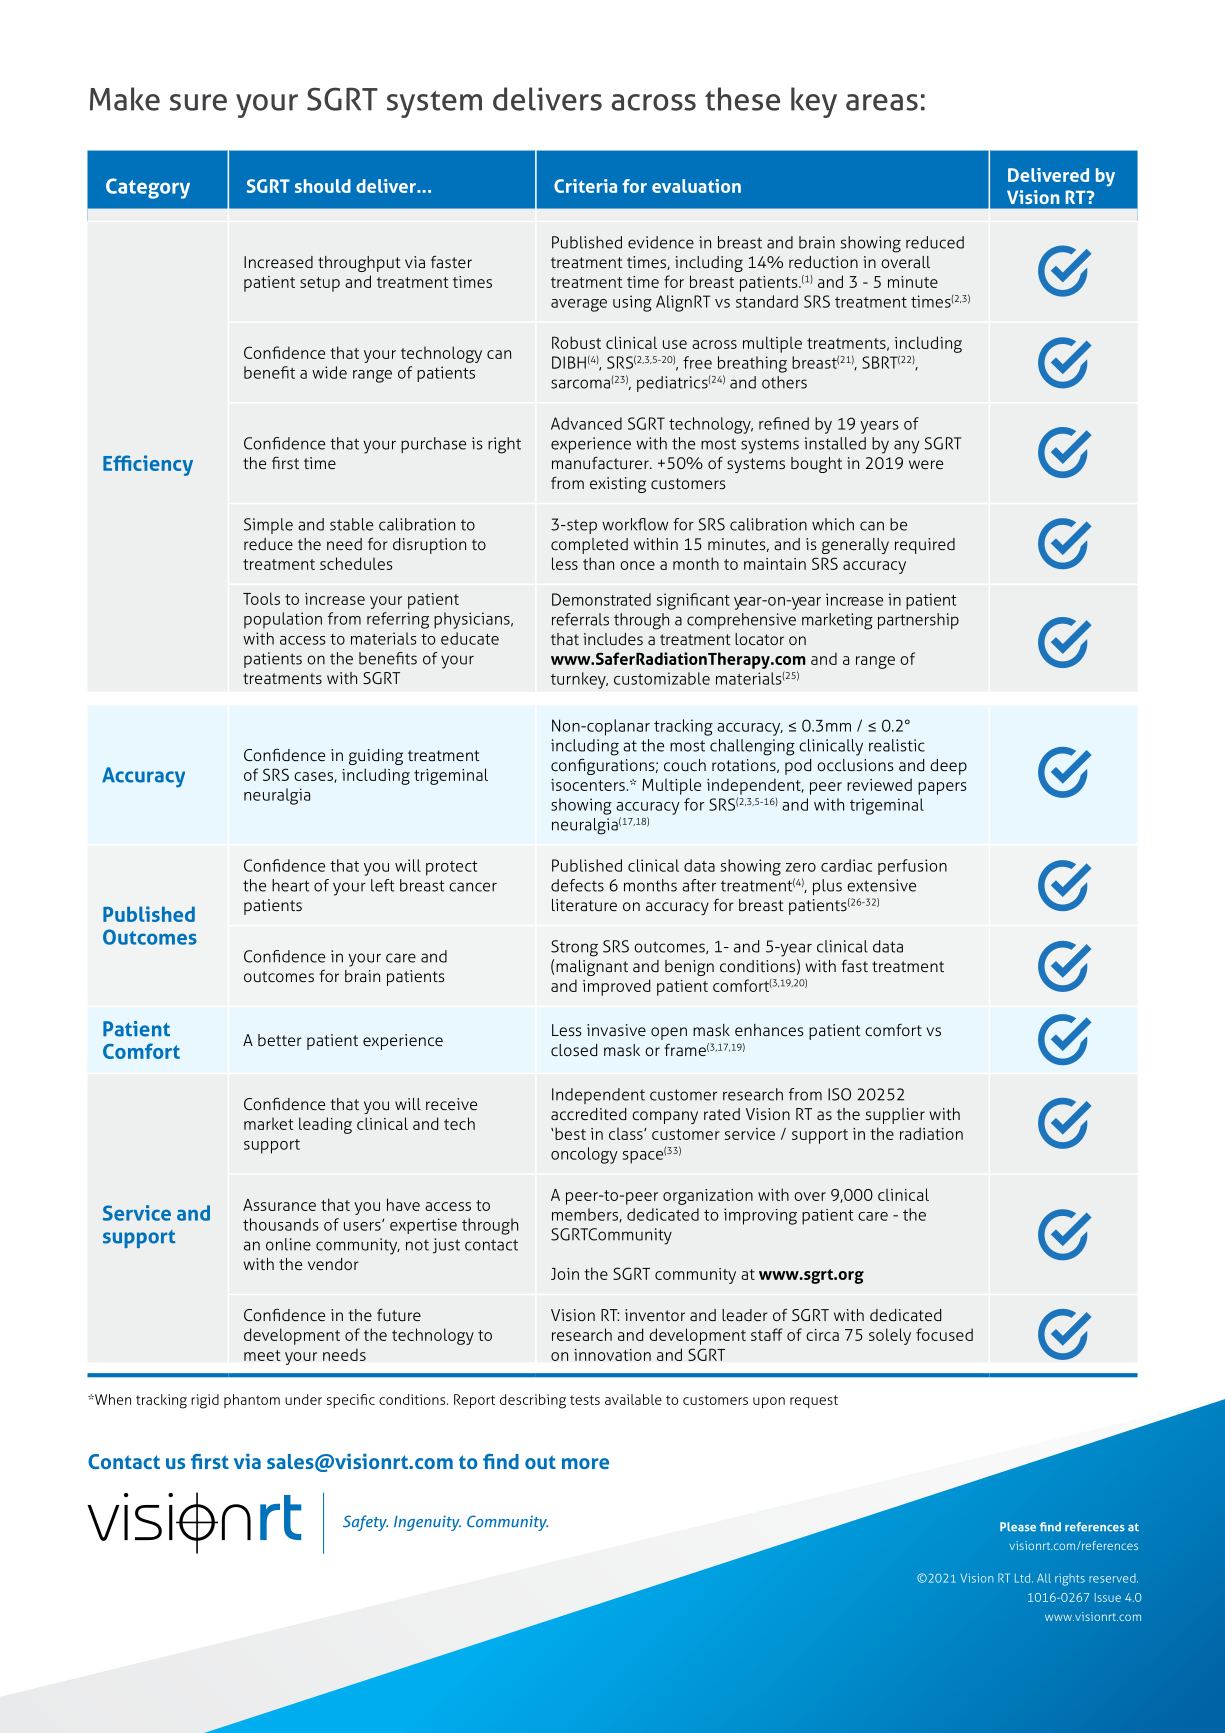 The image size is (1225, 1733). Describe the element at coordinates (279, 1205) in the page. I see `Assurance` at that location.
